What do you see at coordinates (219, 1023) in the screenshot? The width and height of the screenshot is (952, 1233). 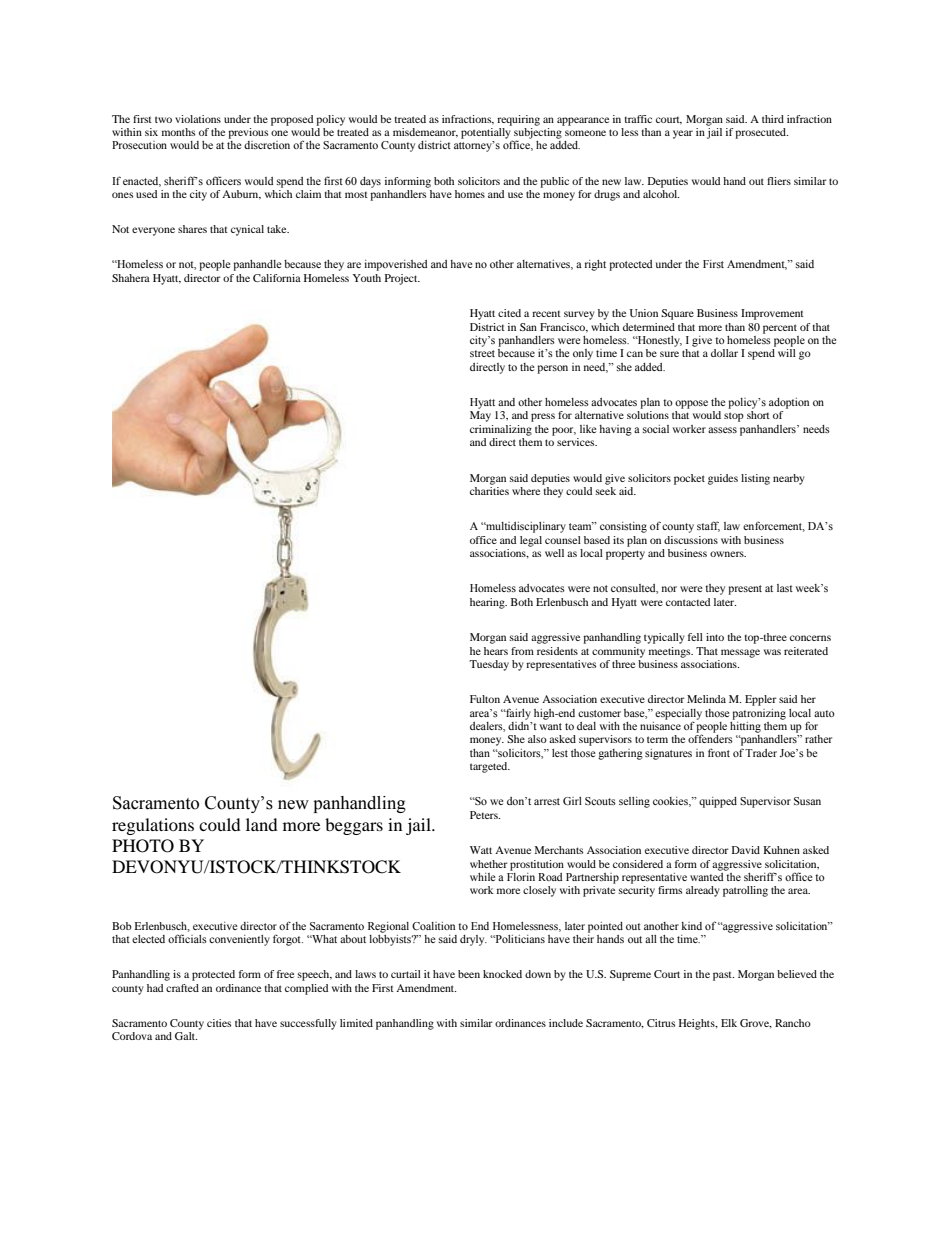 I see `cities` at bounding box center [219, 1023].
